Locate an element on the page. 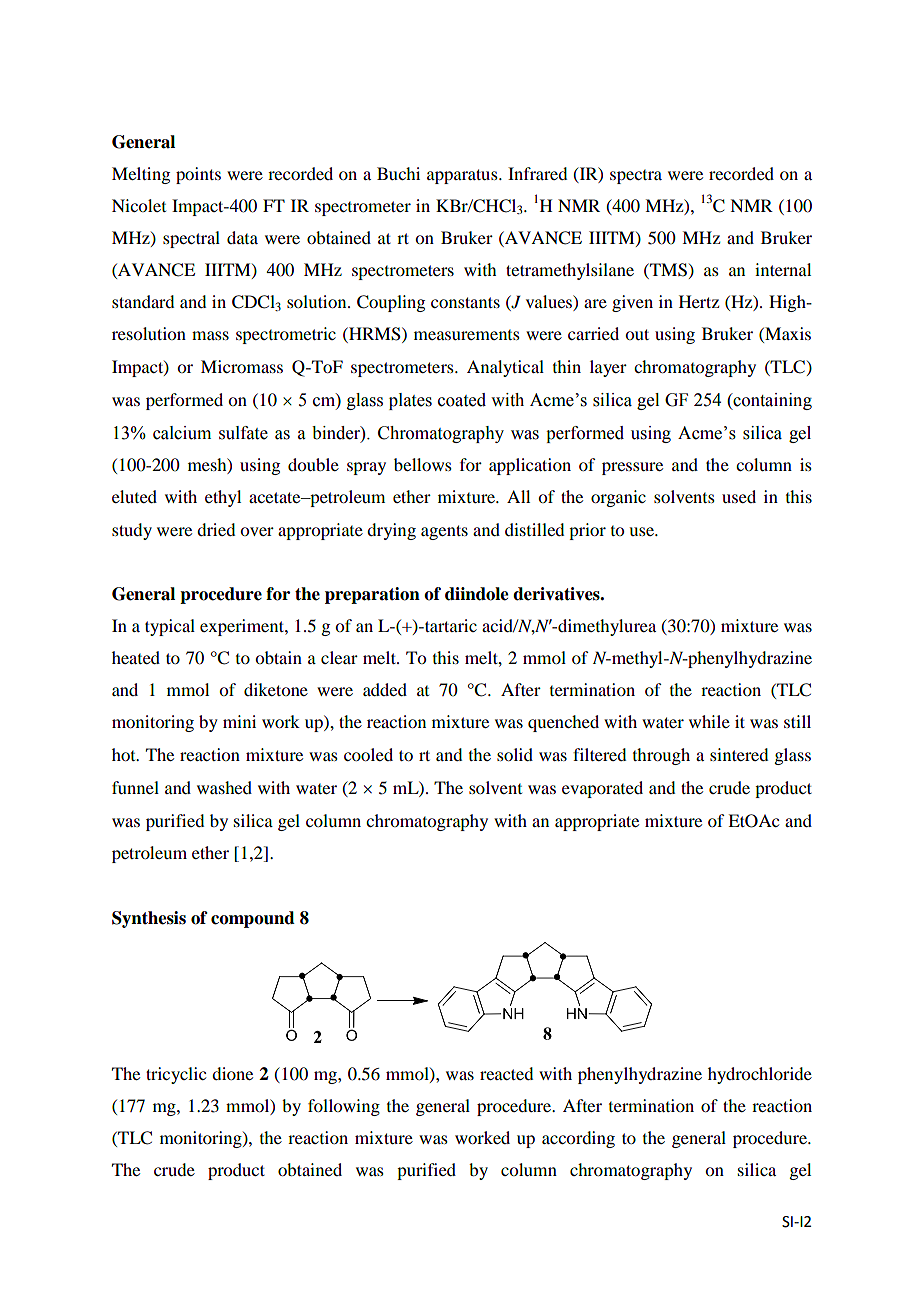  coated is located at coordinates (462, 400).
